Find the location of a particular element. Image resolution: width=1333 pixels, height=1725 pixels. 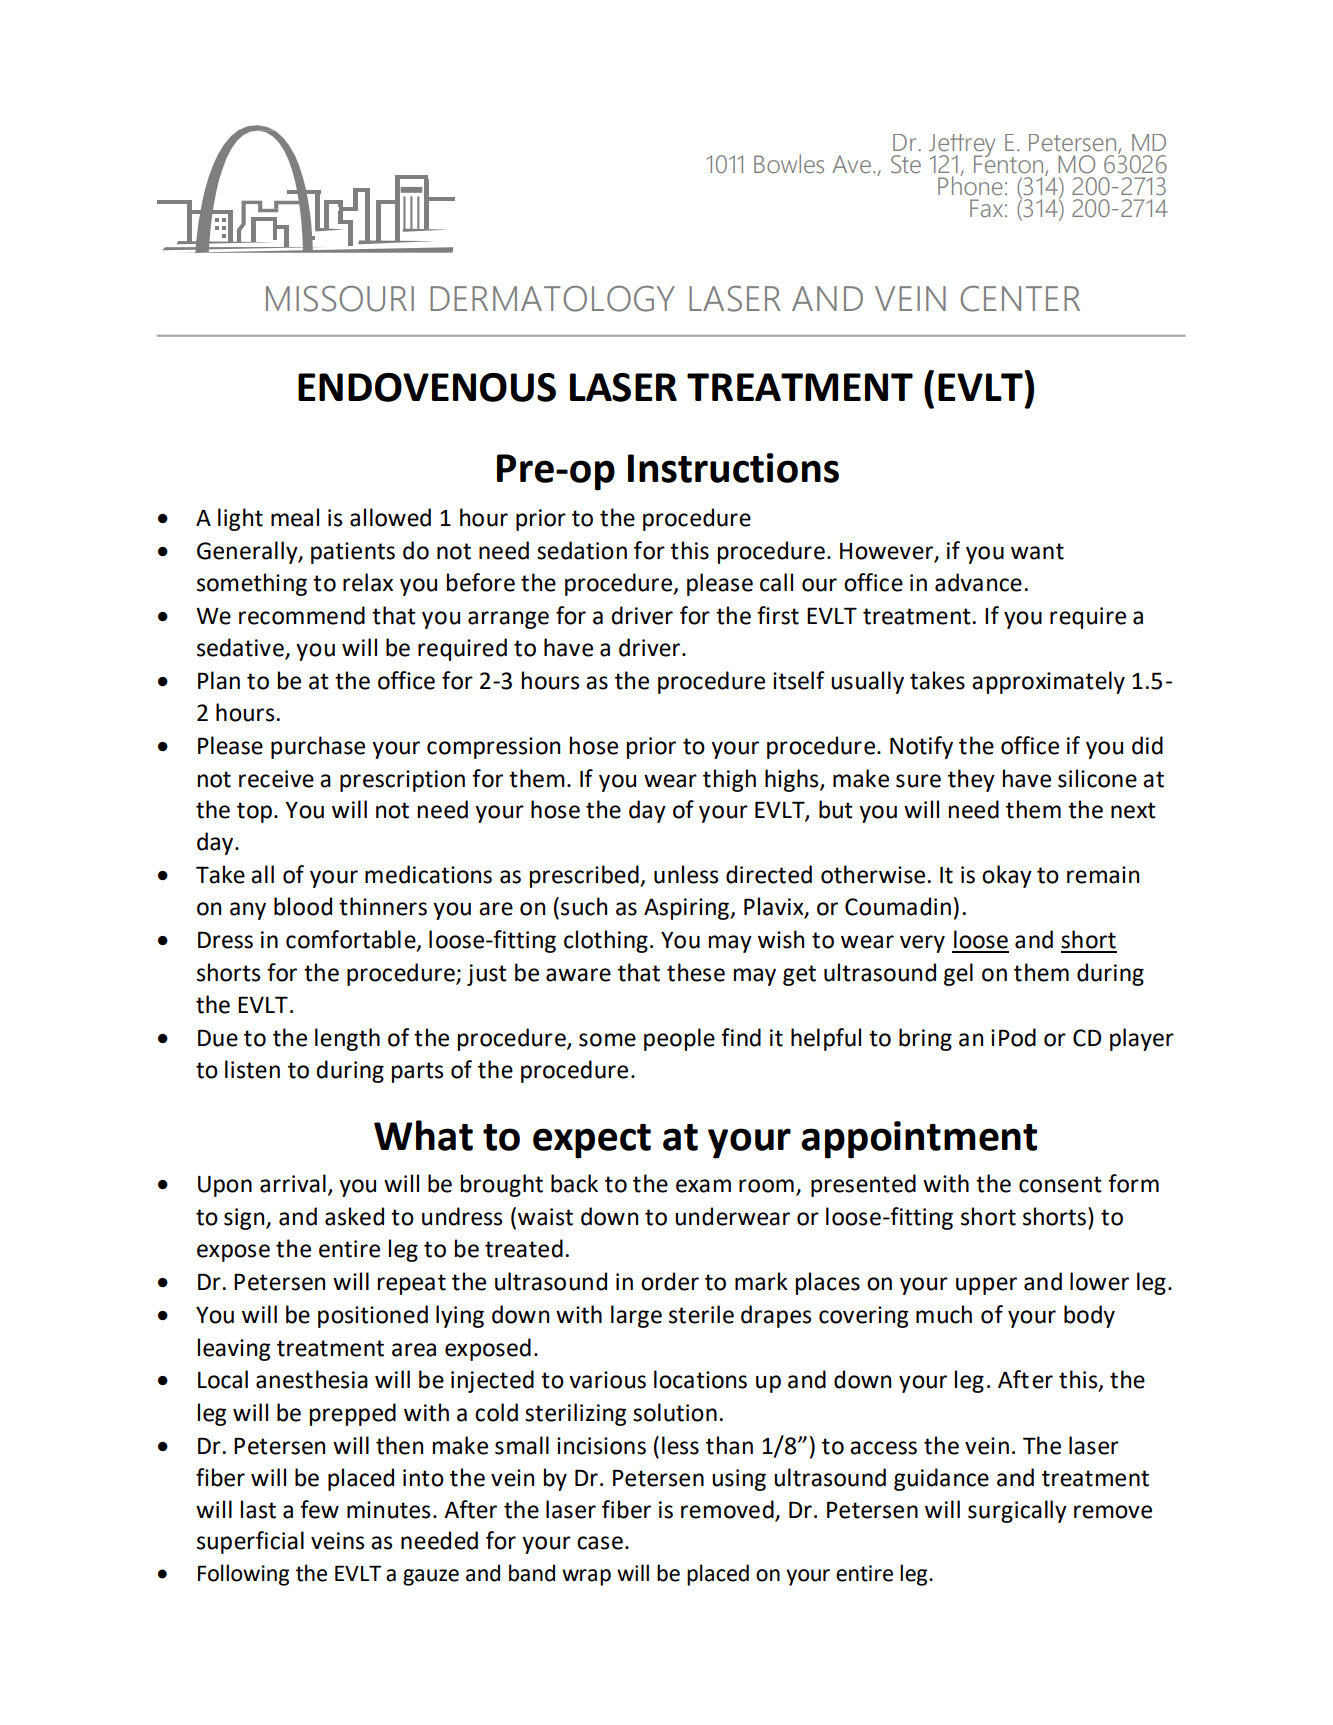

few is located at coordinates (319, 1509).
